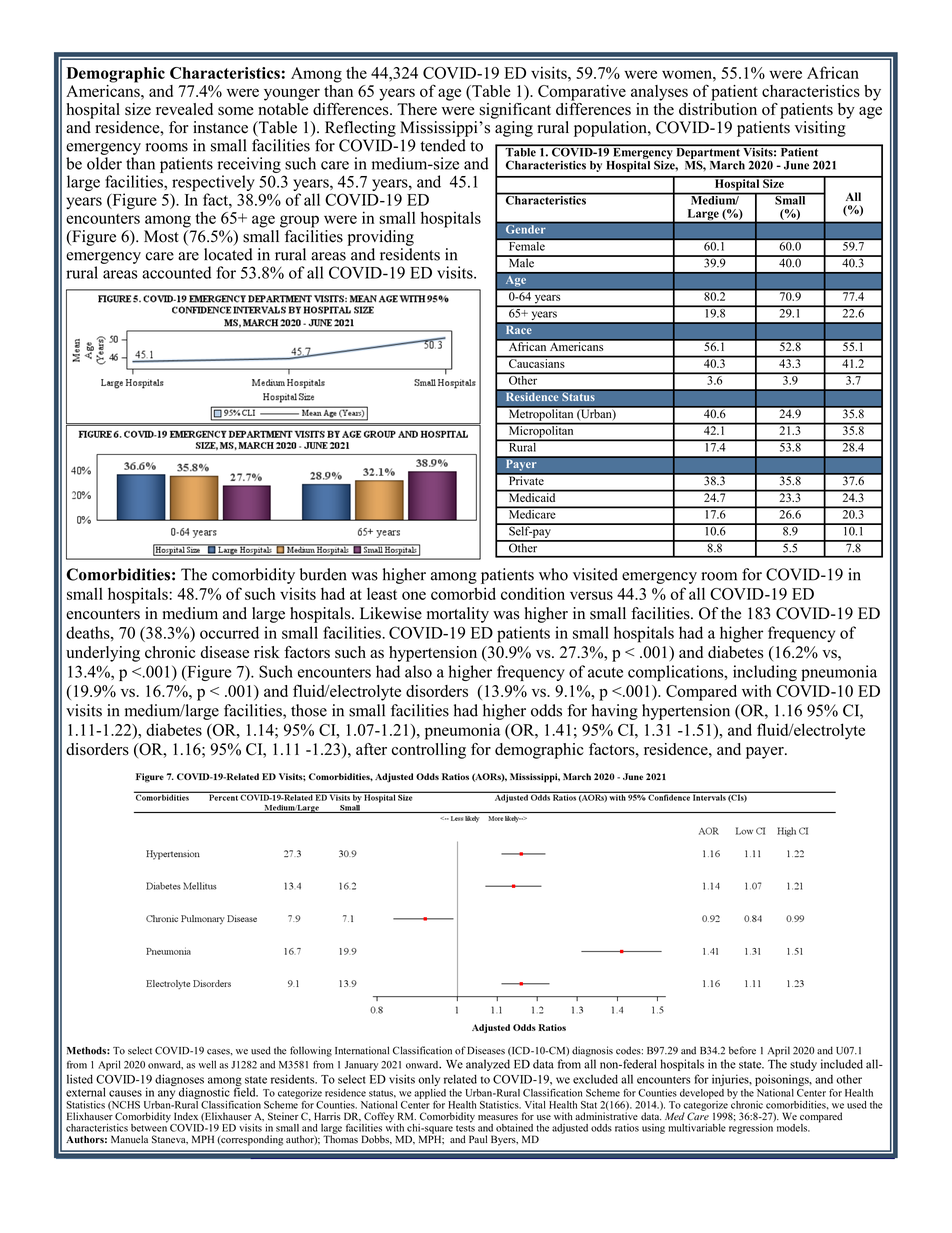 Image resolution: width=952 pixels, height=1233 pixels. What do you see at coordinates (229, 632) in the screenshot?
I see `occurred` at bounding box center [229, 632].
